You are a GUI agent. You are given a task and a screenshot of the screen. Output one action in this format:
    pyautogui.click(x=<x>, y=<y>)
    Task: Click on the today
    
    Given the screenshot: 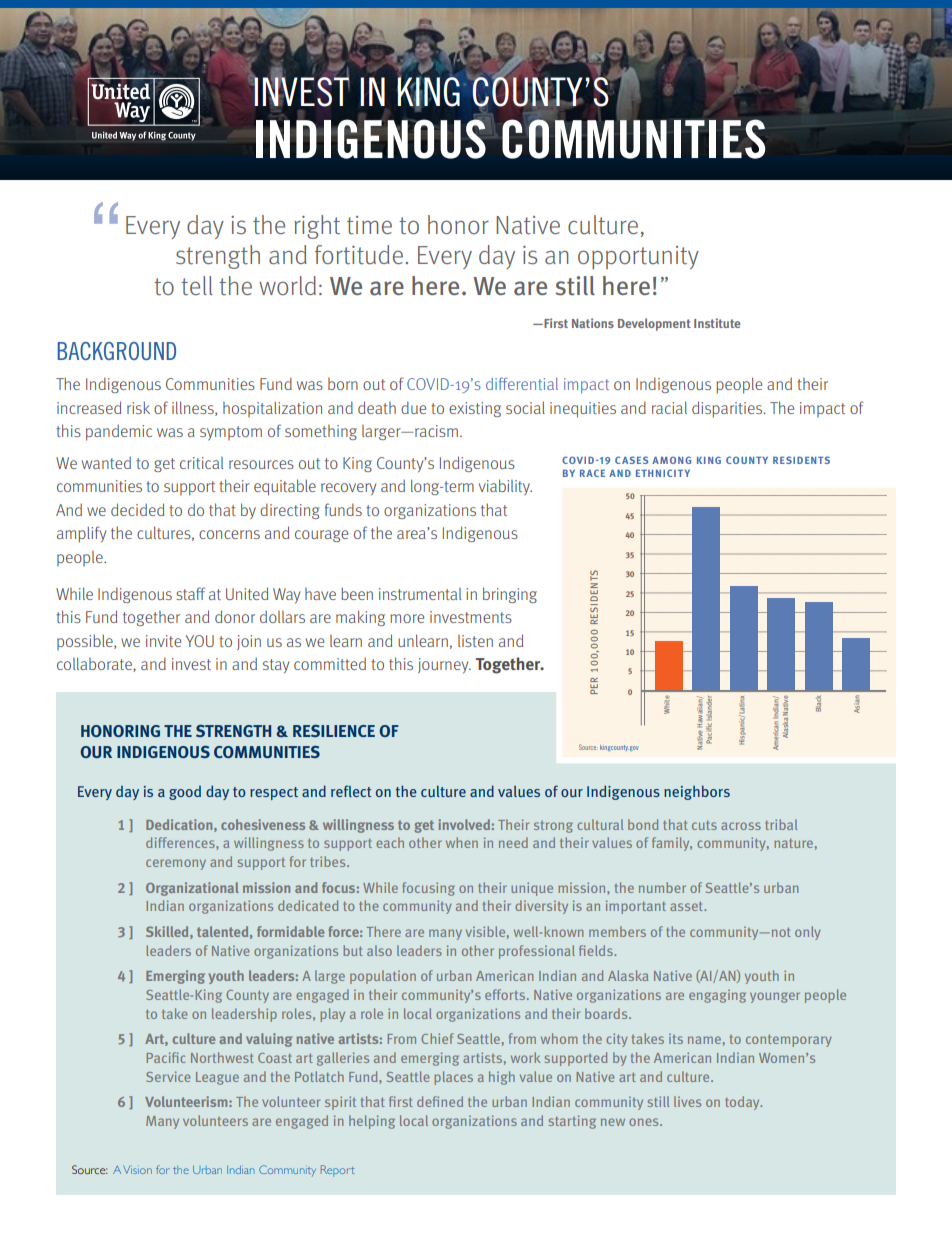 What is the action you would take?
    pyautogui.click(x=743, y=1103)
